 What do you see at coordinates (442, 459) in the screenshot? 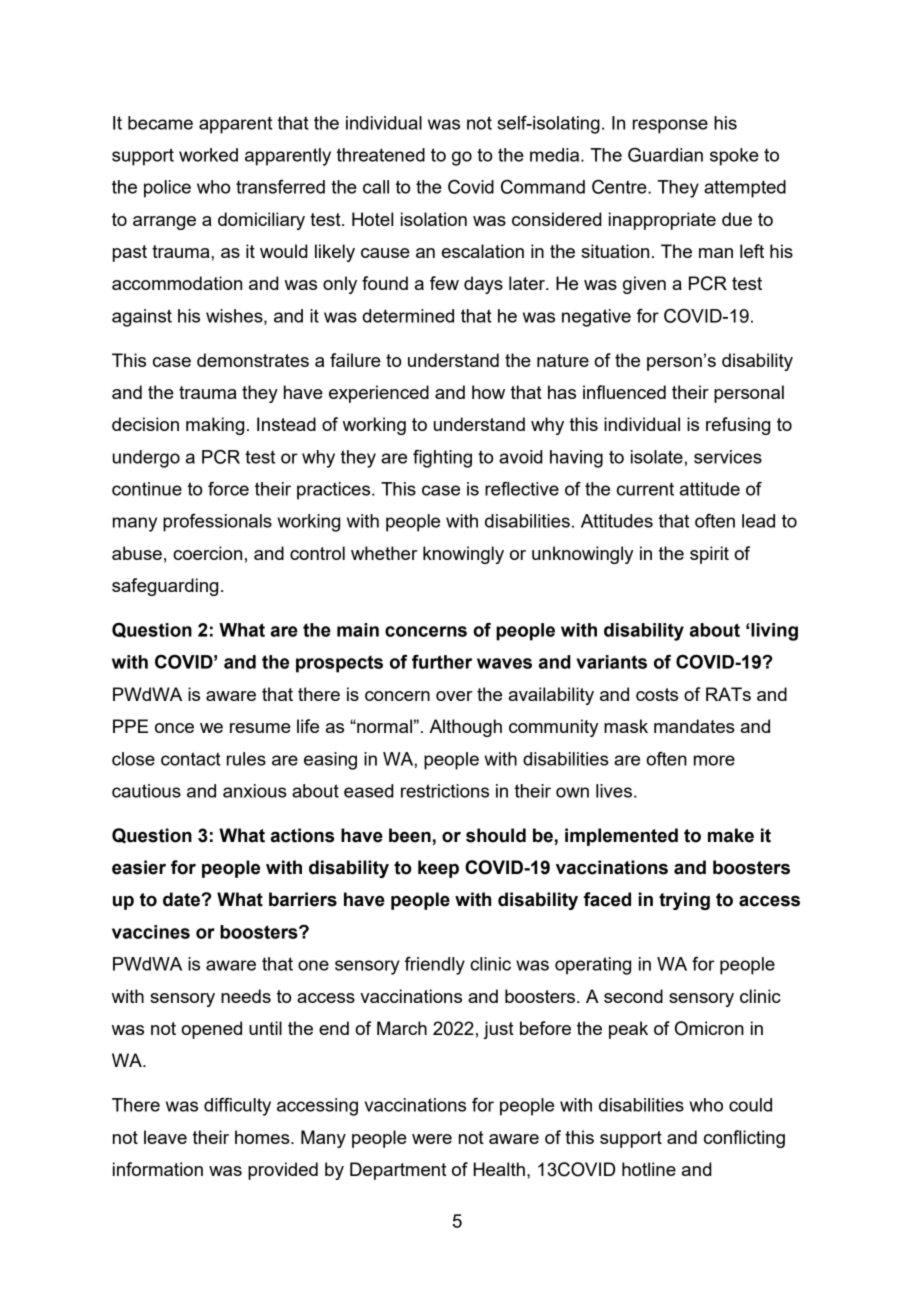
I see `fighting` at bounding box center [442, 459].
